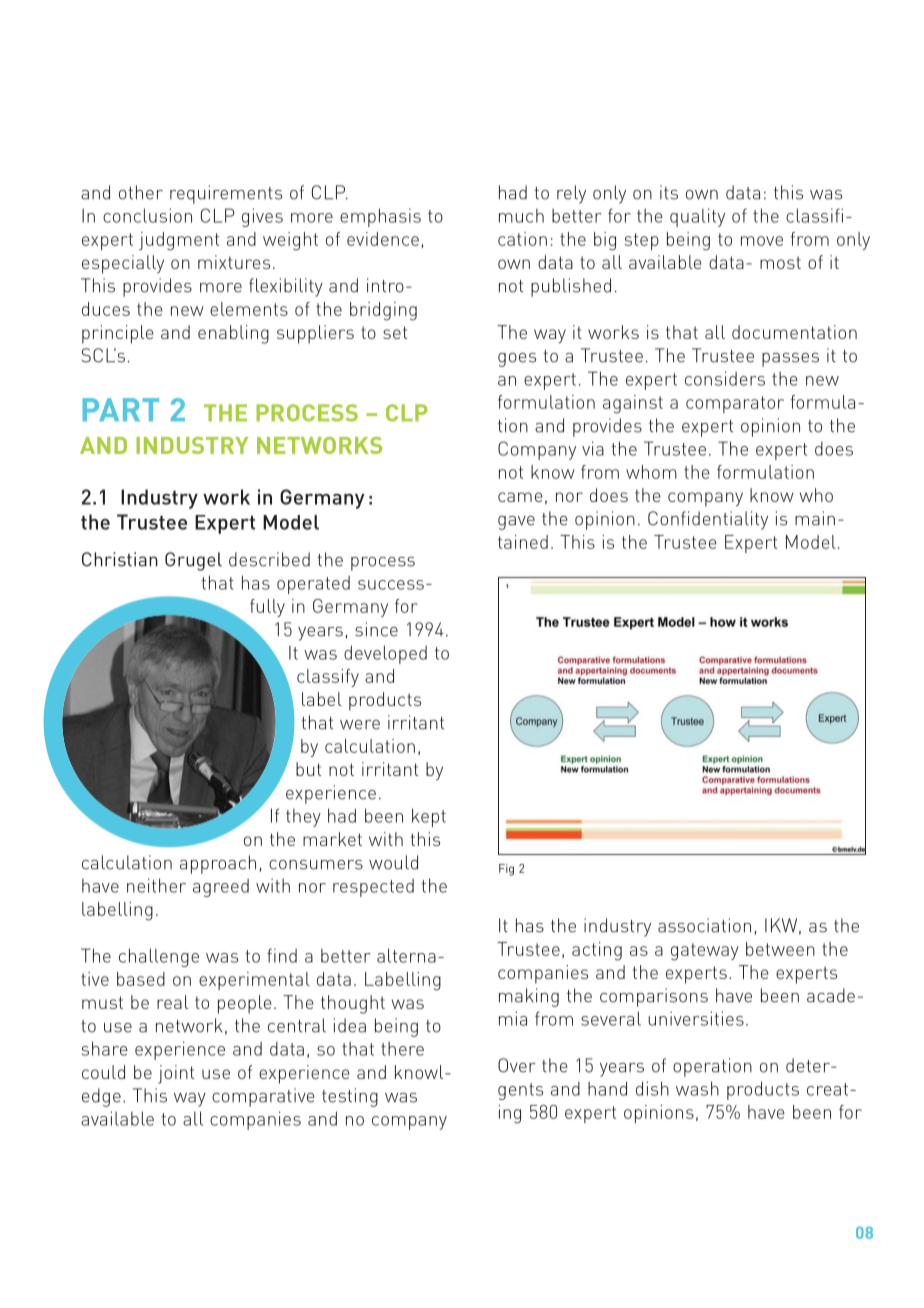 Image resolution: width=924 pixels, height=1308 pixels. Describe the element at coordinates (380, 217) in the screenshot. I see `emphasis` at that location.
